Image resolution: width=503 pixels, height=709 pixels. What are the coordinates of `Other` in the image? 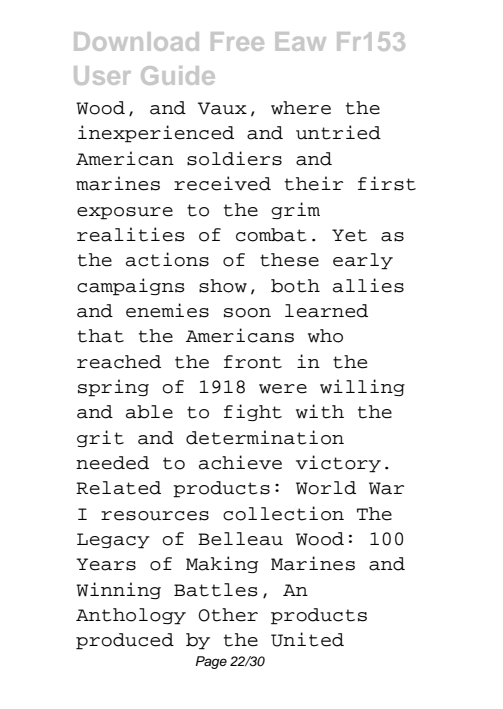 It's located at (228, 615).
